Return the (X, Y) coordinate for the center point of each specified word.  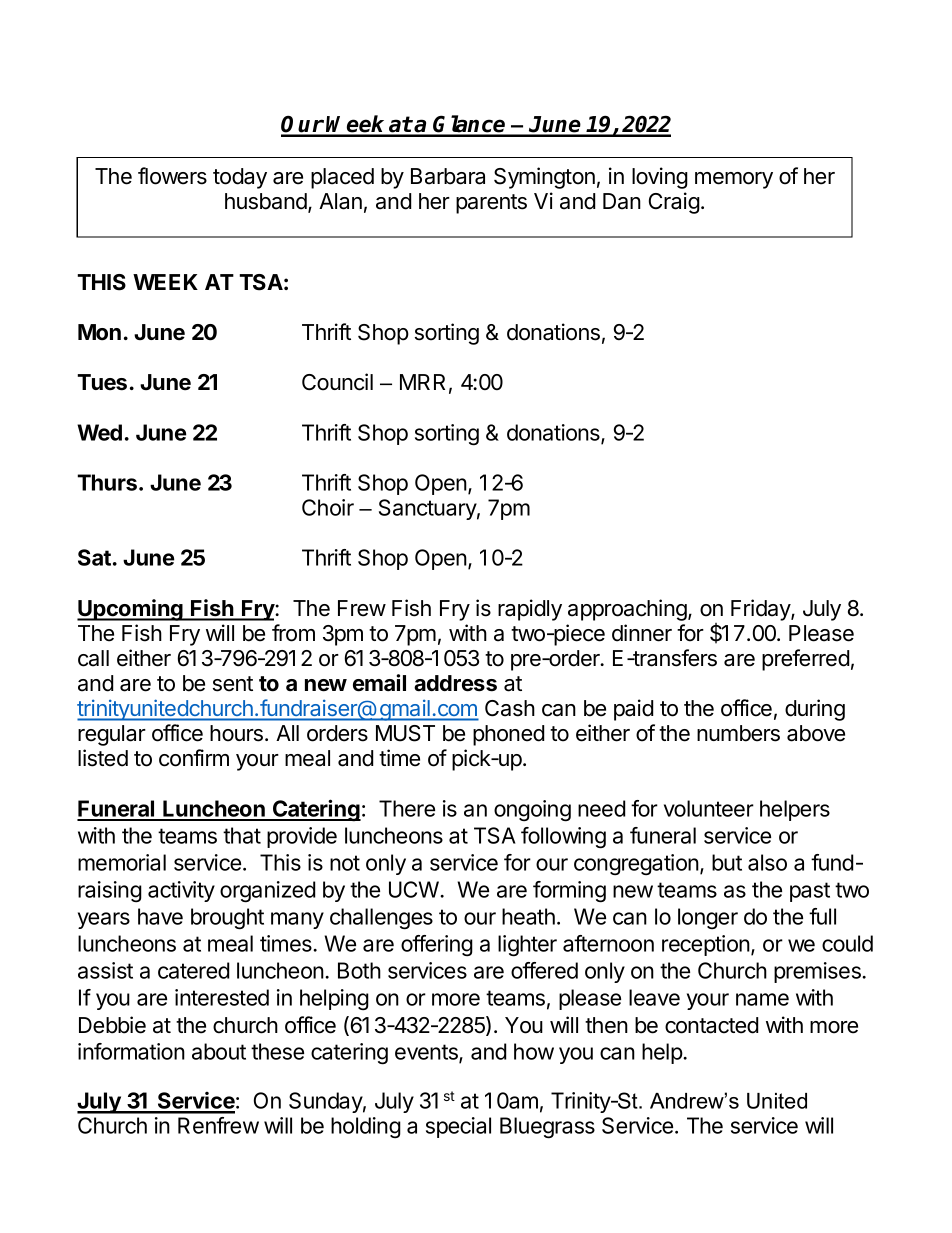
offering (437, 946)
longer (708, 919)
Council (337, 382)
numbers (738, 733)
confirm (194, 758)
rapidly (530, 610)
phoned (508, 735)
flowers (172, 176)
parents (491, 204)
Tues (102, 382)
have (160, 916)
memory (734, 180)
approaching (628, 610)
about (219, 1051)
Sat (94, 557)
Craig (674, 203)
